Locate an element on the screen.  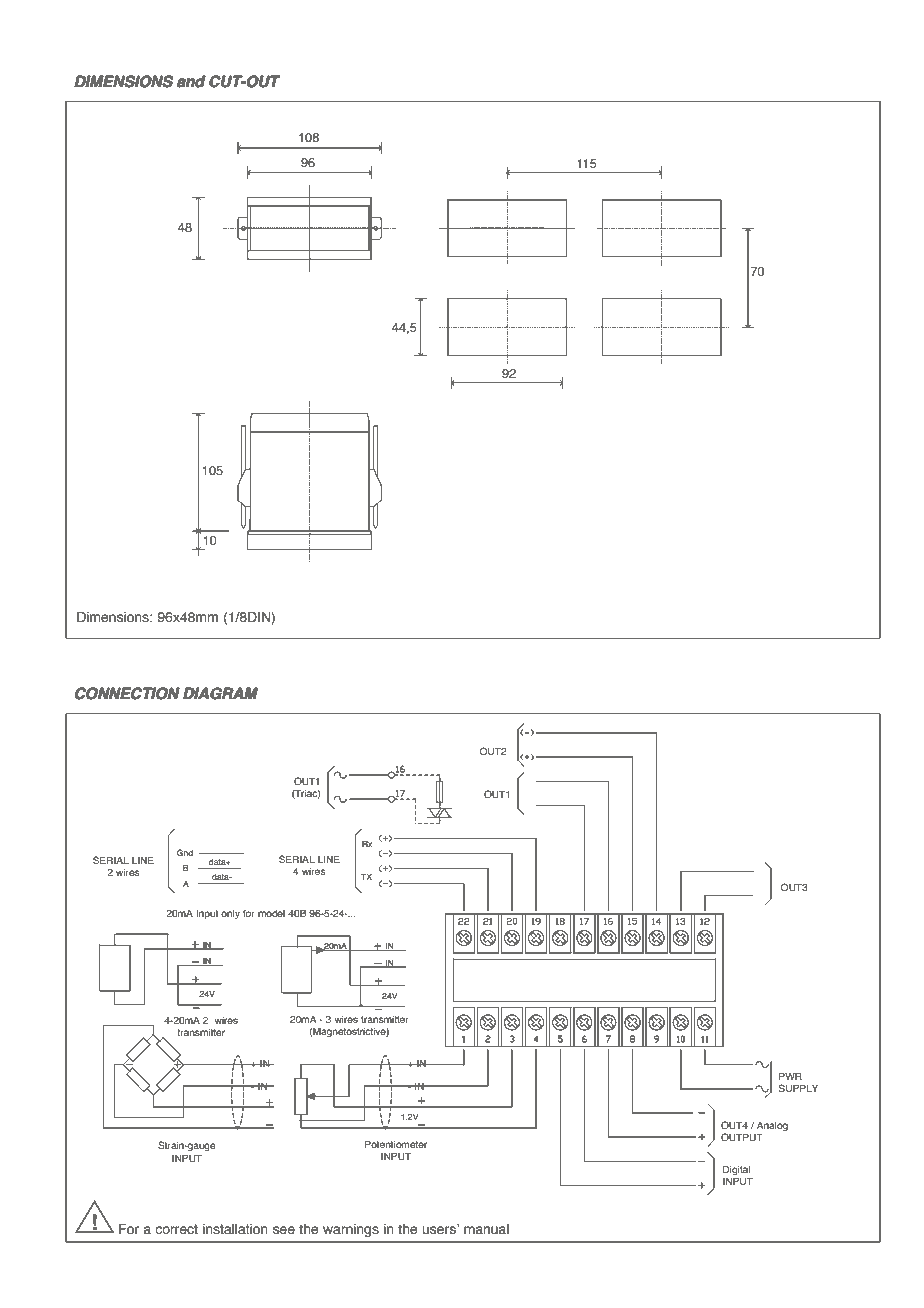
DIAGRAM is located at coordinates (220, 693).
